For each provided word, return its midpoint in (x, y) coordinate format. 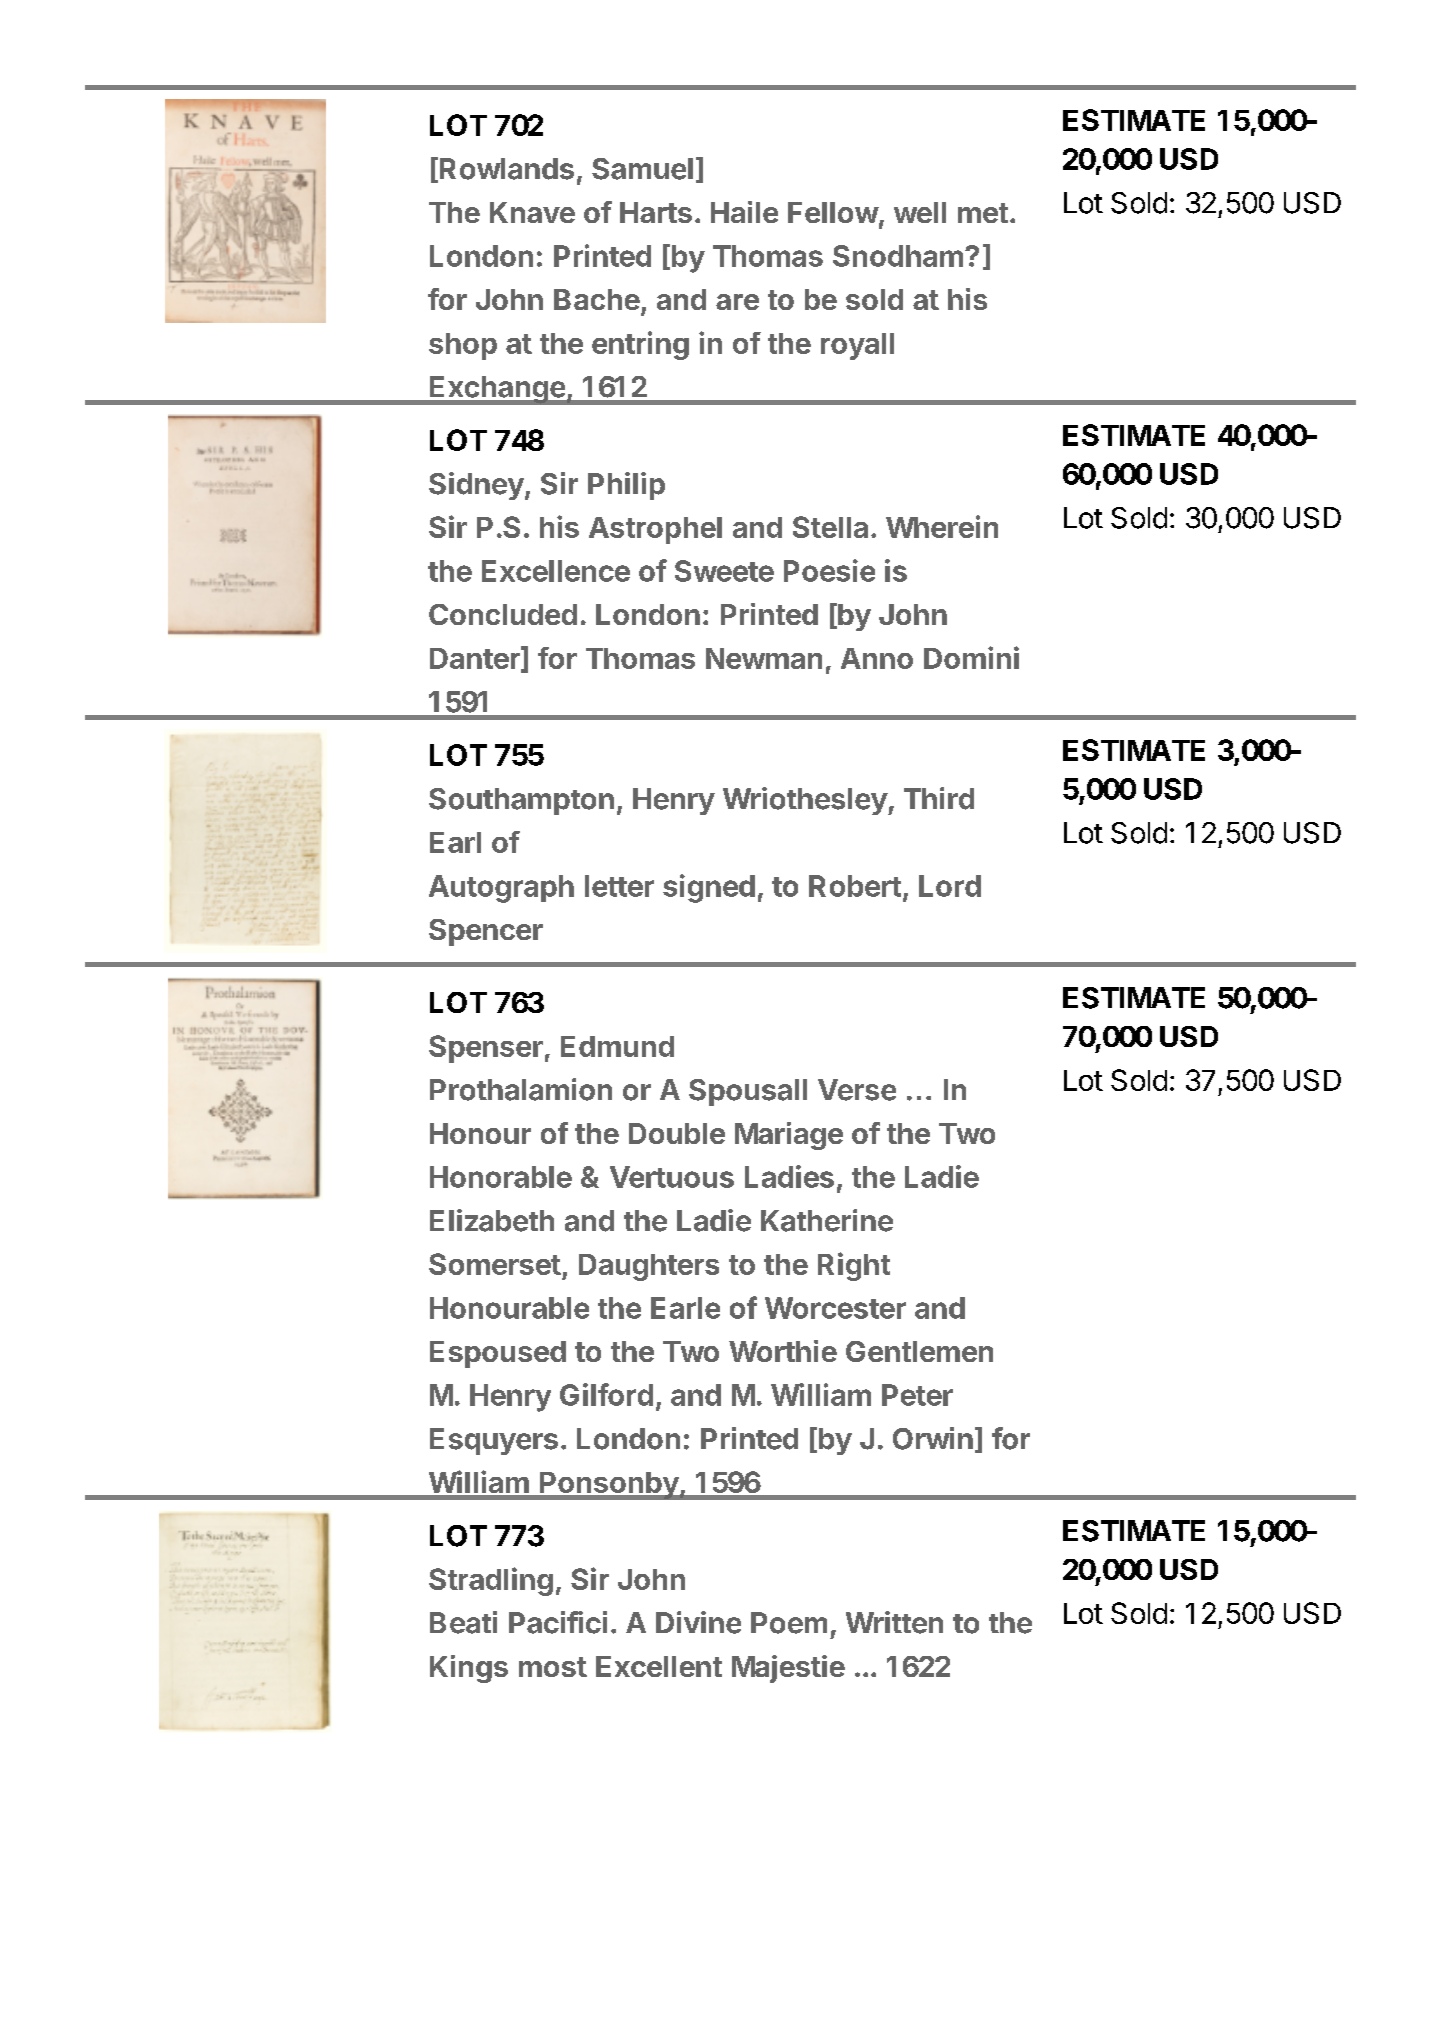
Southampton (521, 801)
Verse (857, 1090)
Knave (532, 212)
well (920, 212)
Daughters (649, 1267)
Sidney (476, 486)
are (737, 302)
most (553, 1667)
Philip (626, 486)
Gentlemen (919, 1351)
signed (709, 888)
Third (939, 798)
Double (677, 1133)
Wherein (942, 526)
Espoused (498, 1354)
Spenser (486, 1049)
